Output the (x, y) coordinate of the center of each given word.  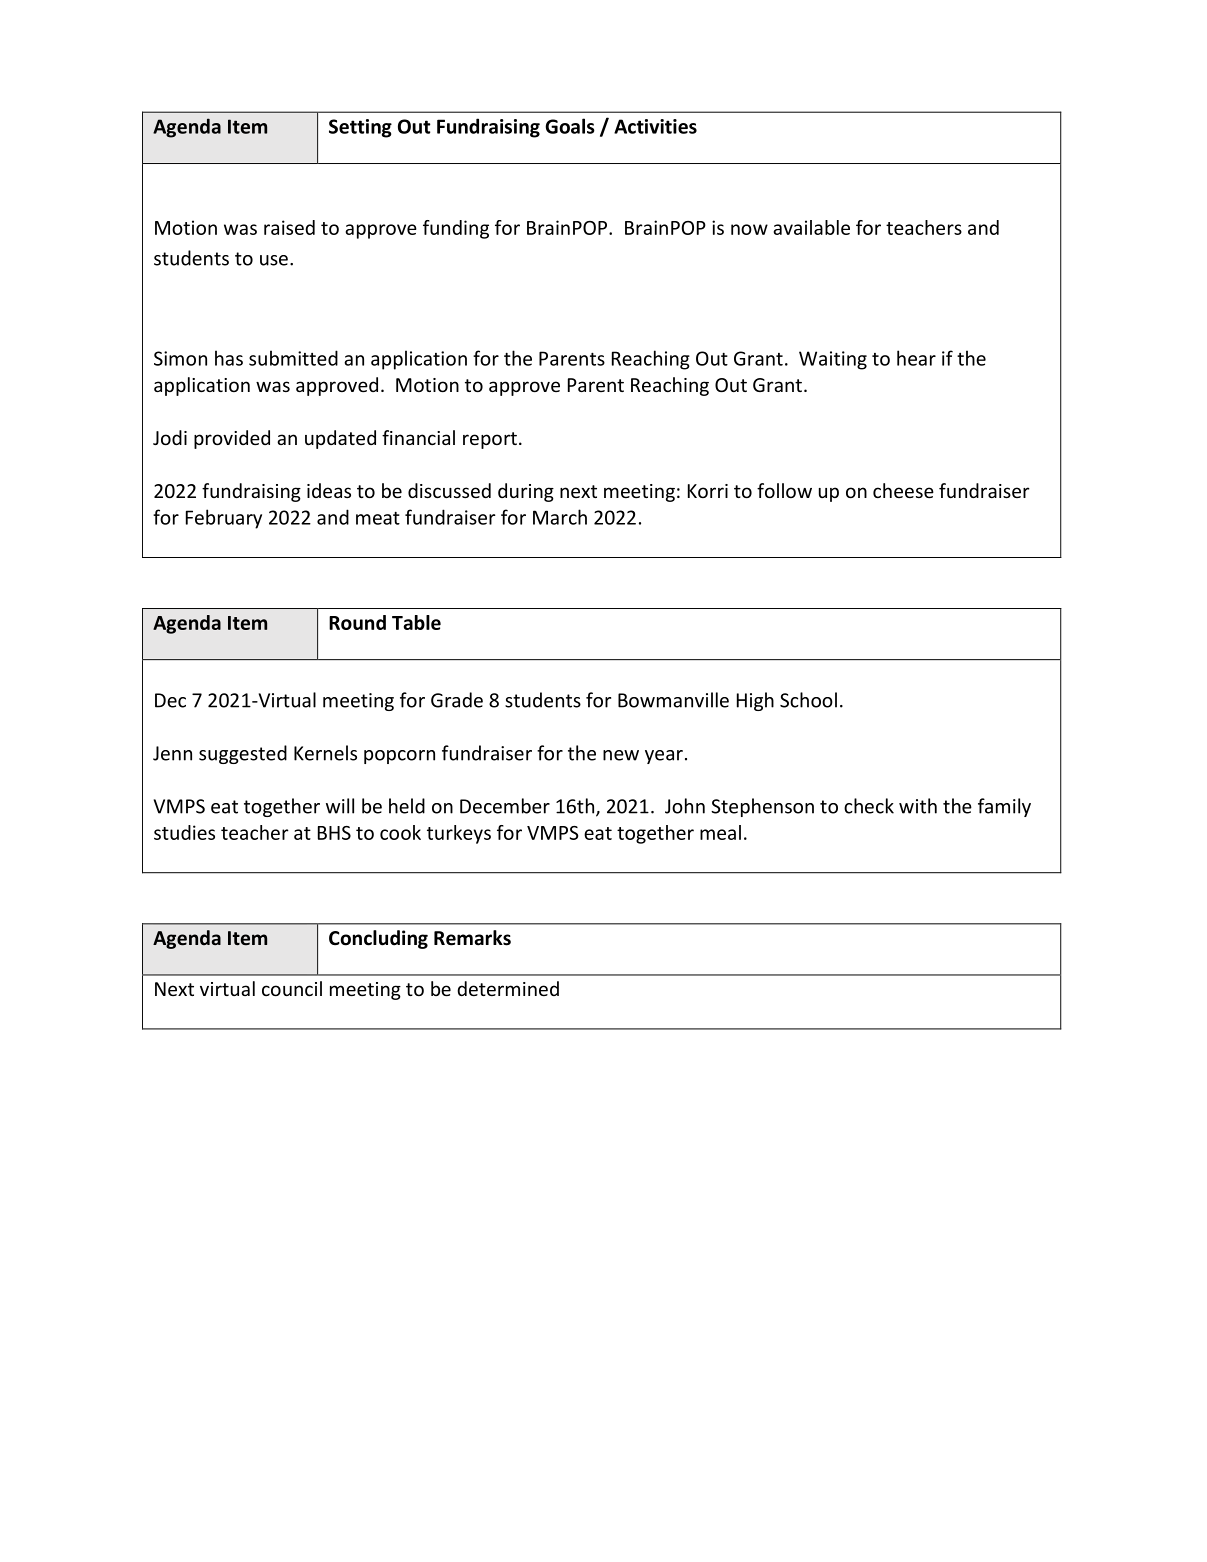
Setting (360, 128)
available (811, 227)
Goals (570, 126)
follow (784, 490)
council (292, 988)
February (224, 519)
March (560, 517)
